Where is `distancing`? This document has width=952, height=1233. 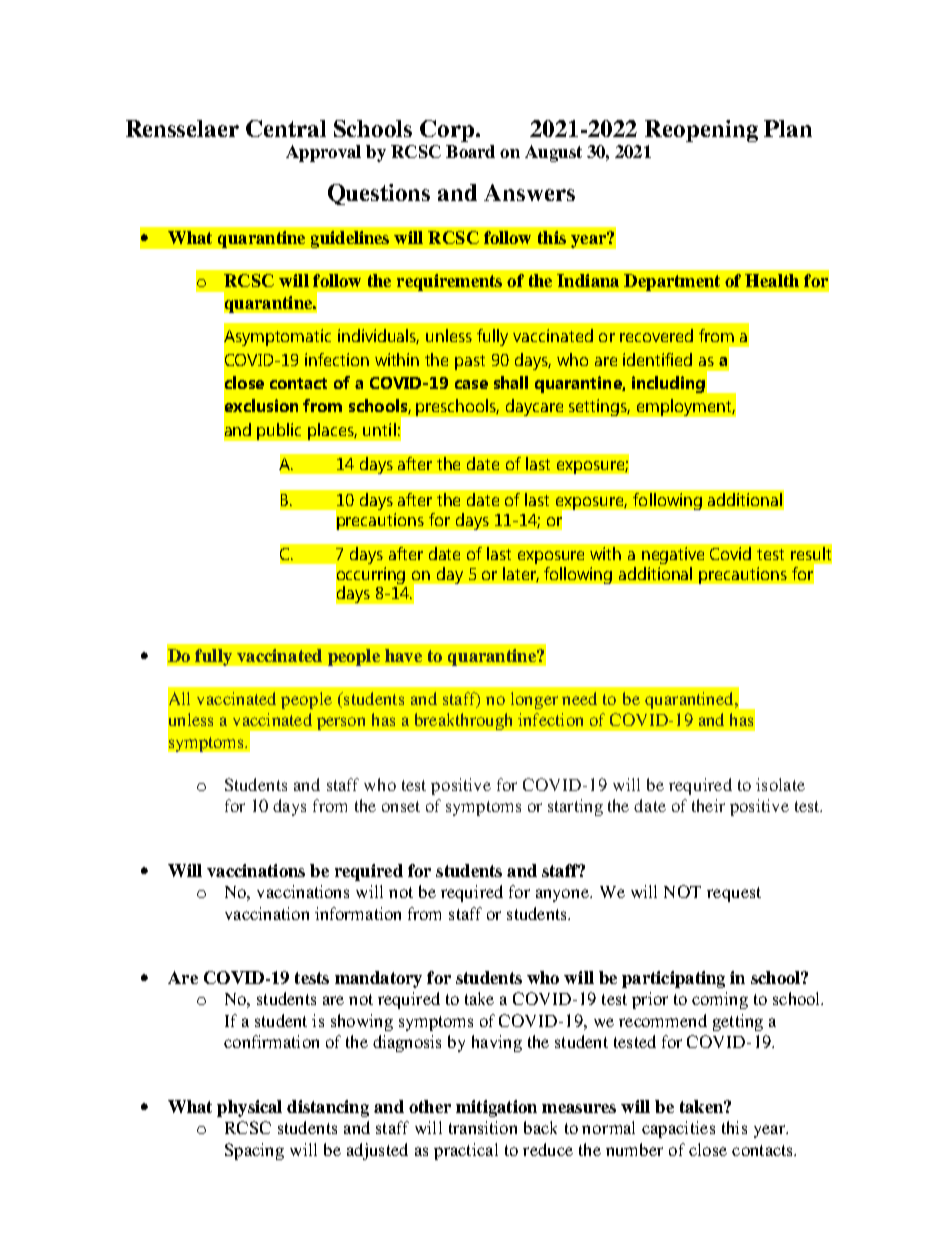
distancing is located at coordinates (328, 1108).
